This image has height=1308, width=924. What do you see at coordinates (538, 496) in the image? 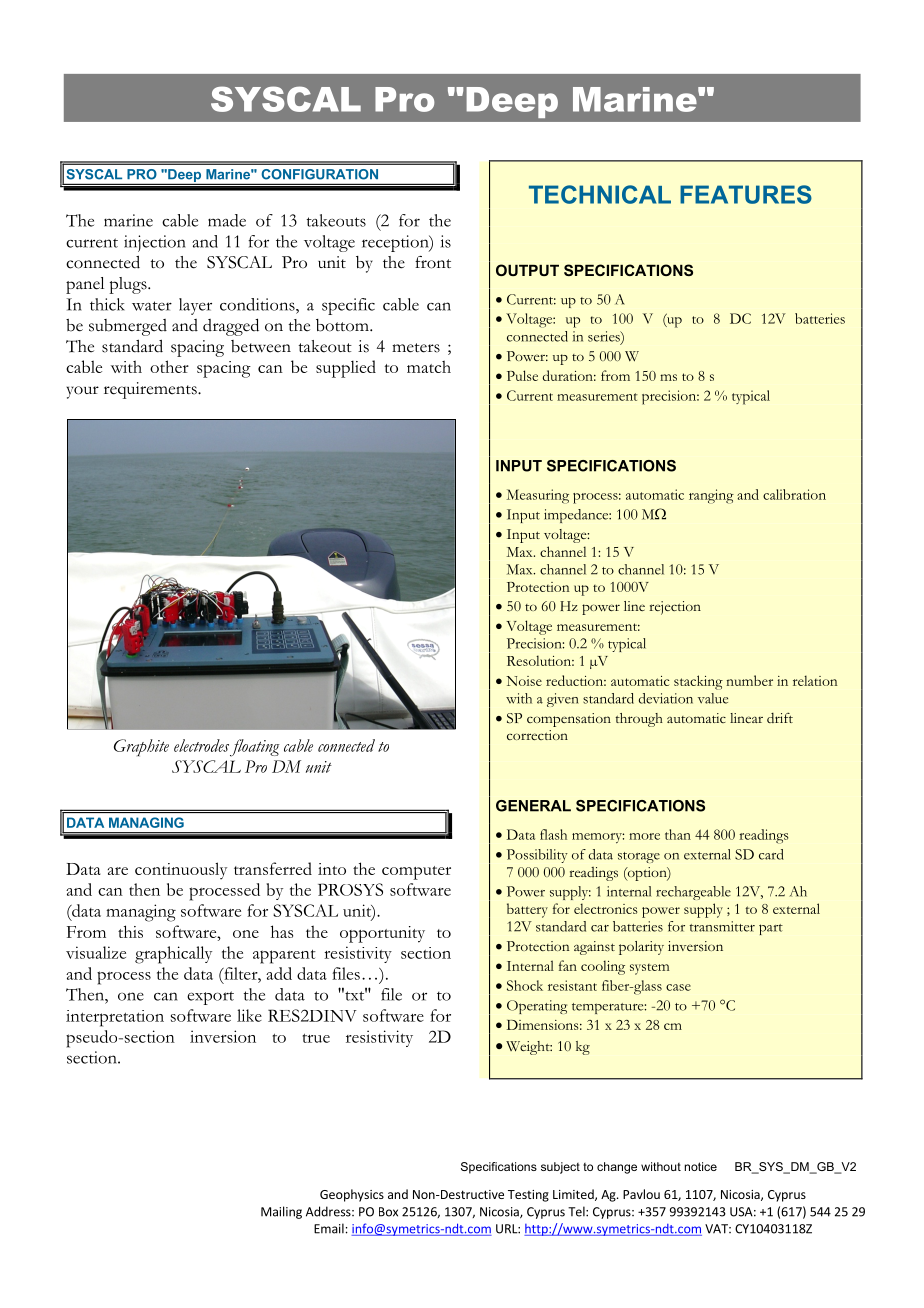
I see `Measuring` at bounding box center [538, 496].
